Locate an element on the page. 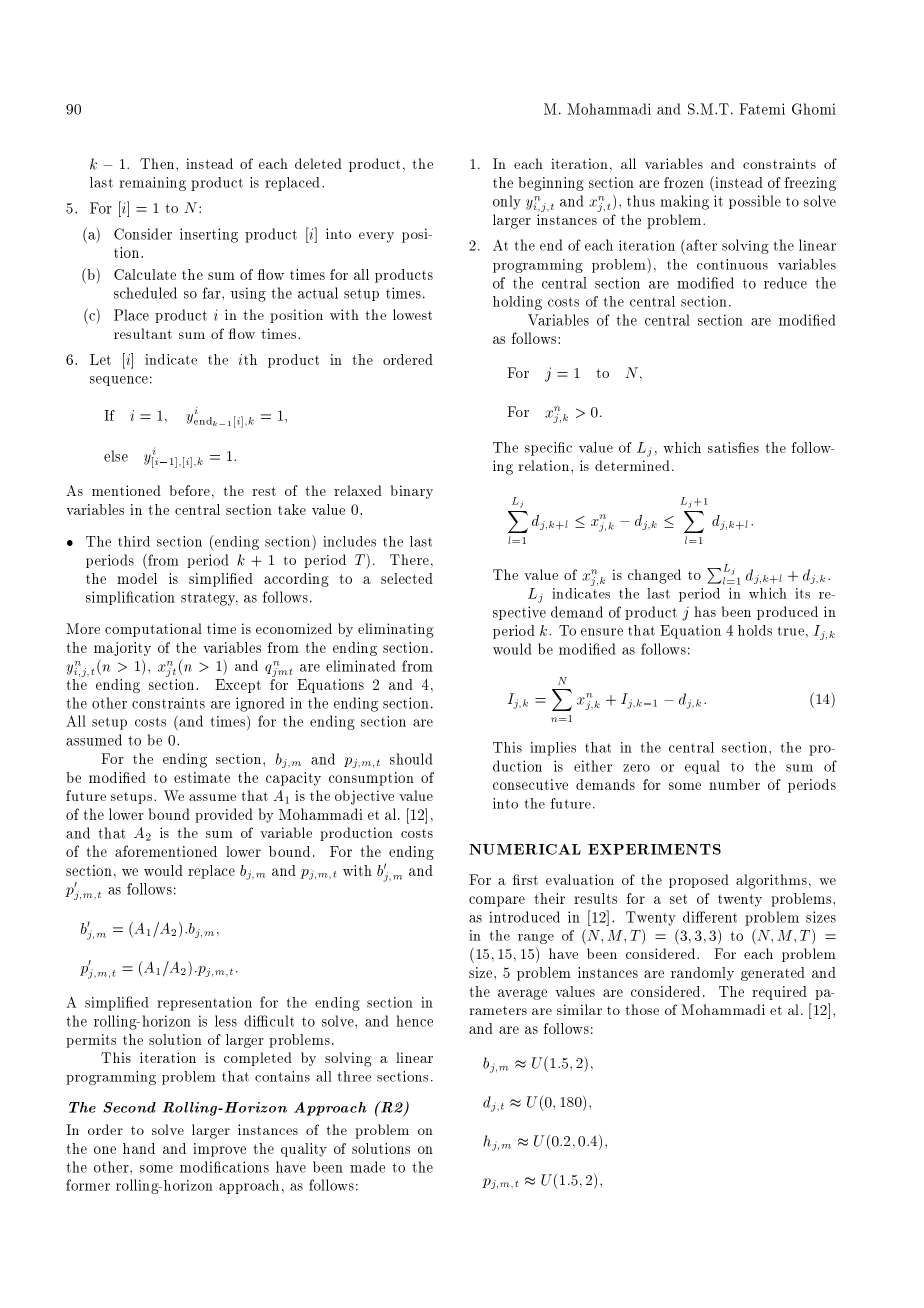 This page has height=1308, width=924. holds is located at coordinates (755, 630).
